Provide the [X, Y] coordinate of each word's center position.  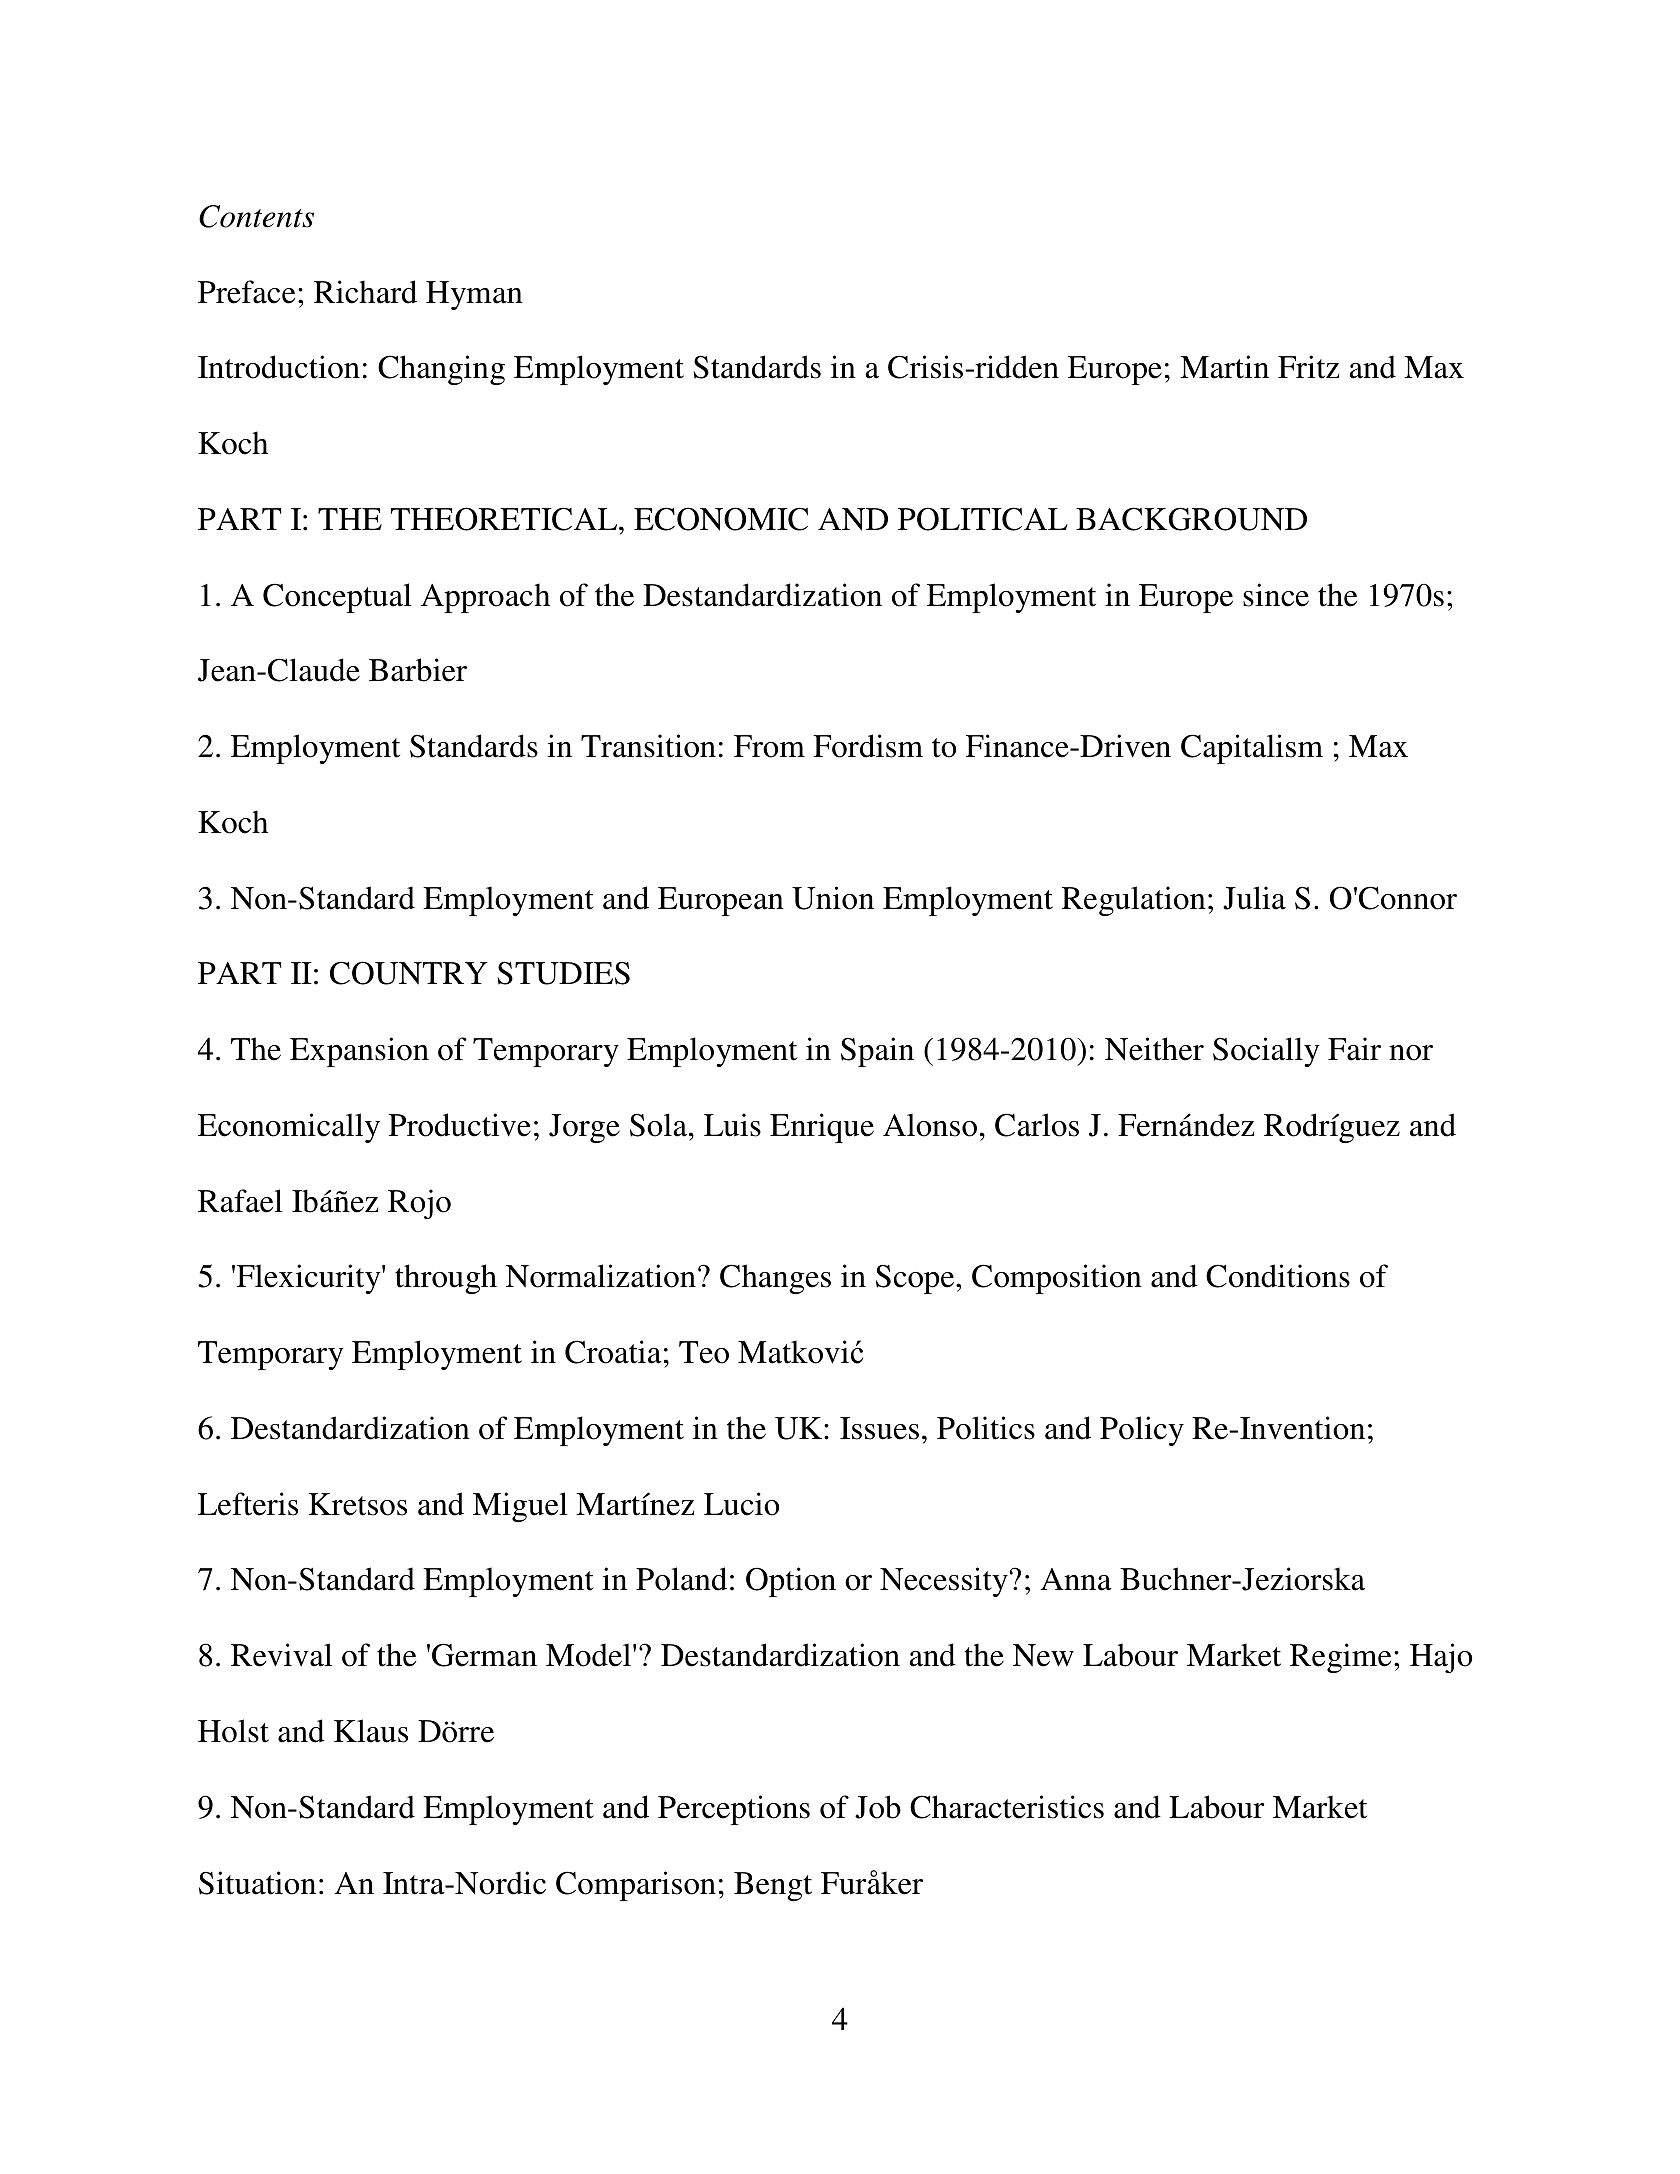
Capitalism [1252, 749]
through [446, 1279]
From [769, 746]
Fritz [1308, 367]
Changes [775, 1279]
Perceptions [734, 1810]
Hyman [474, 295]
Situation [257, 1883]
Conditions [1278, 1276]
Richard [365, 292]
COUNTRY [409, 973]
